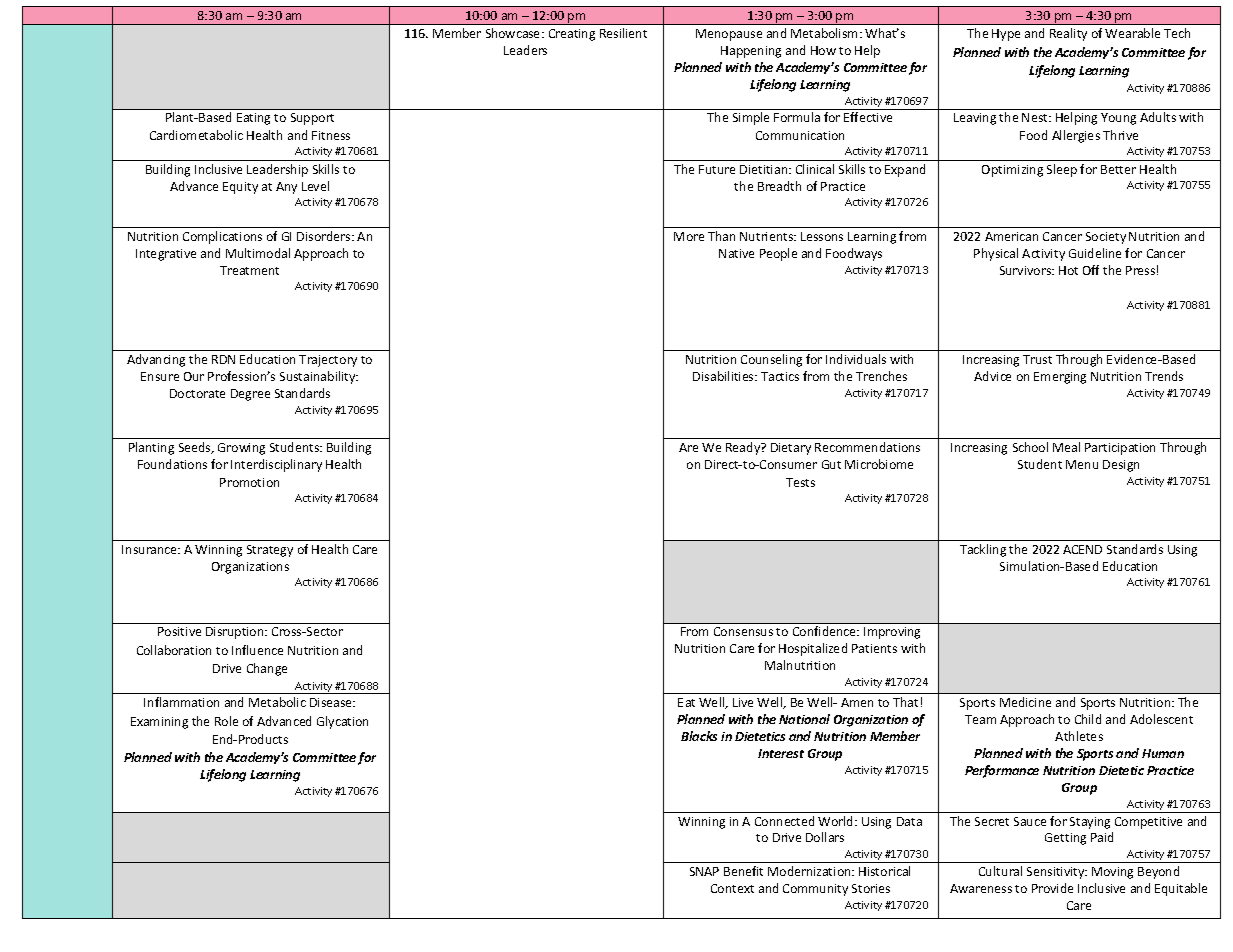  Describe the element at coordinates (276, 465) in the document. I see `Interdisciplinary` at that location.
